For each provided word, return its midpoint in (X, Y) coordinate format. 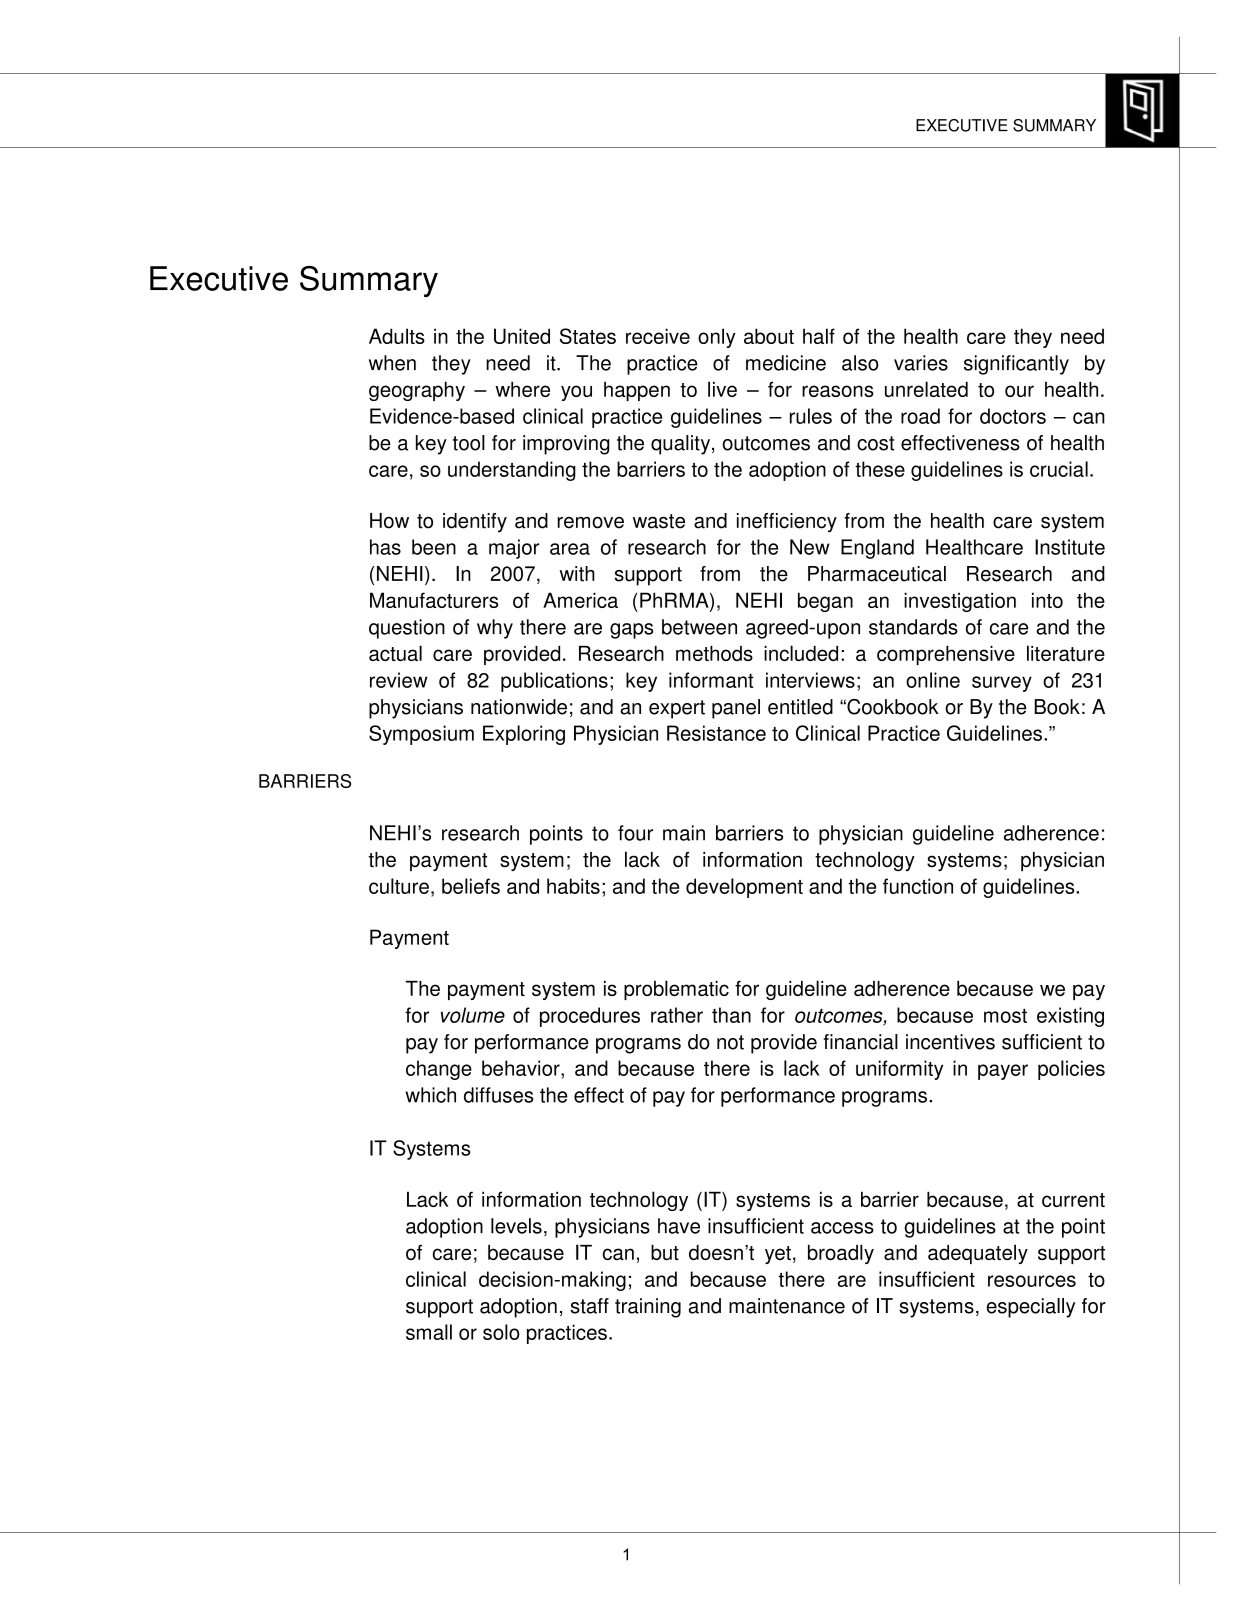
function (918, 886)
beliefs (471, 886)
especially (1031, 1308)
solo (501, 1332)
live (722, 389)
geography (417, 391)
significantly (1016, 365)
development (744, 888)
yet (778, 1255)
